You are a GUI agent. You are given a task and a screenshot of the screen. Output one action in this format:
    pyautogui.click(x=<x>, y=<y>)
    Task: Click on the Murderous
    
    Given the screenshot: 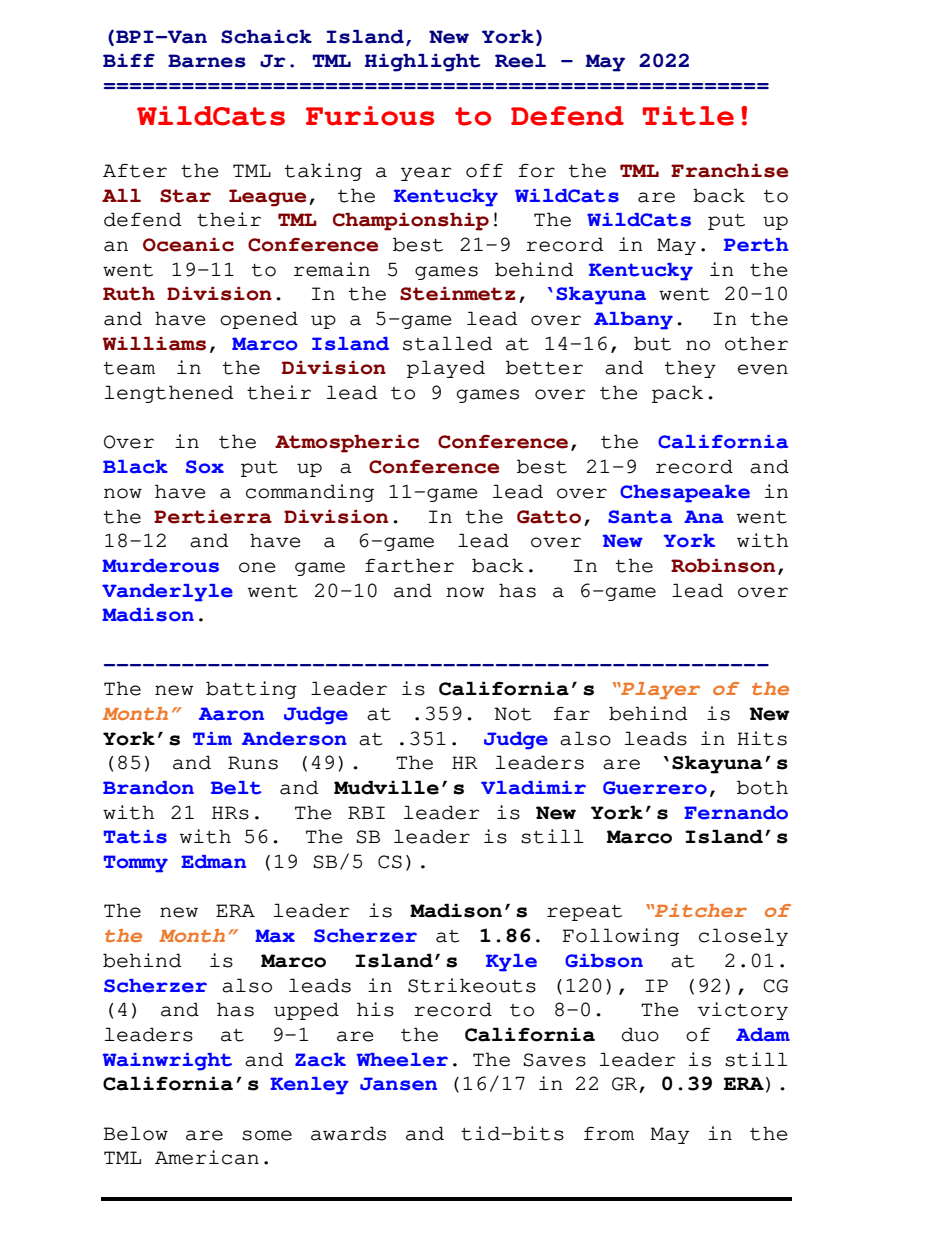 What is the action you would take?
    pyautogui.click(x=160, y=566)
